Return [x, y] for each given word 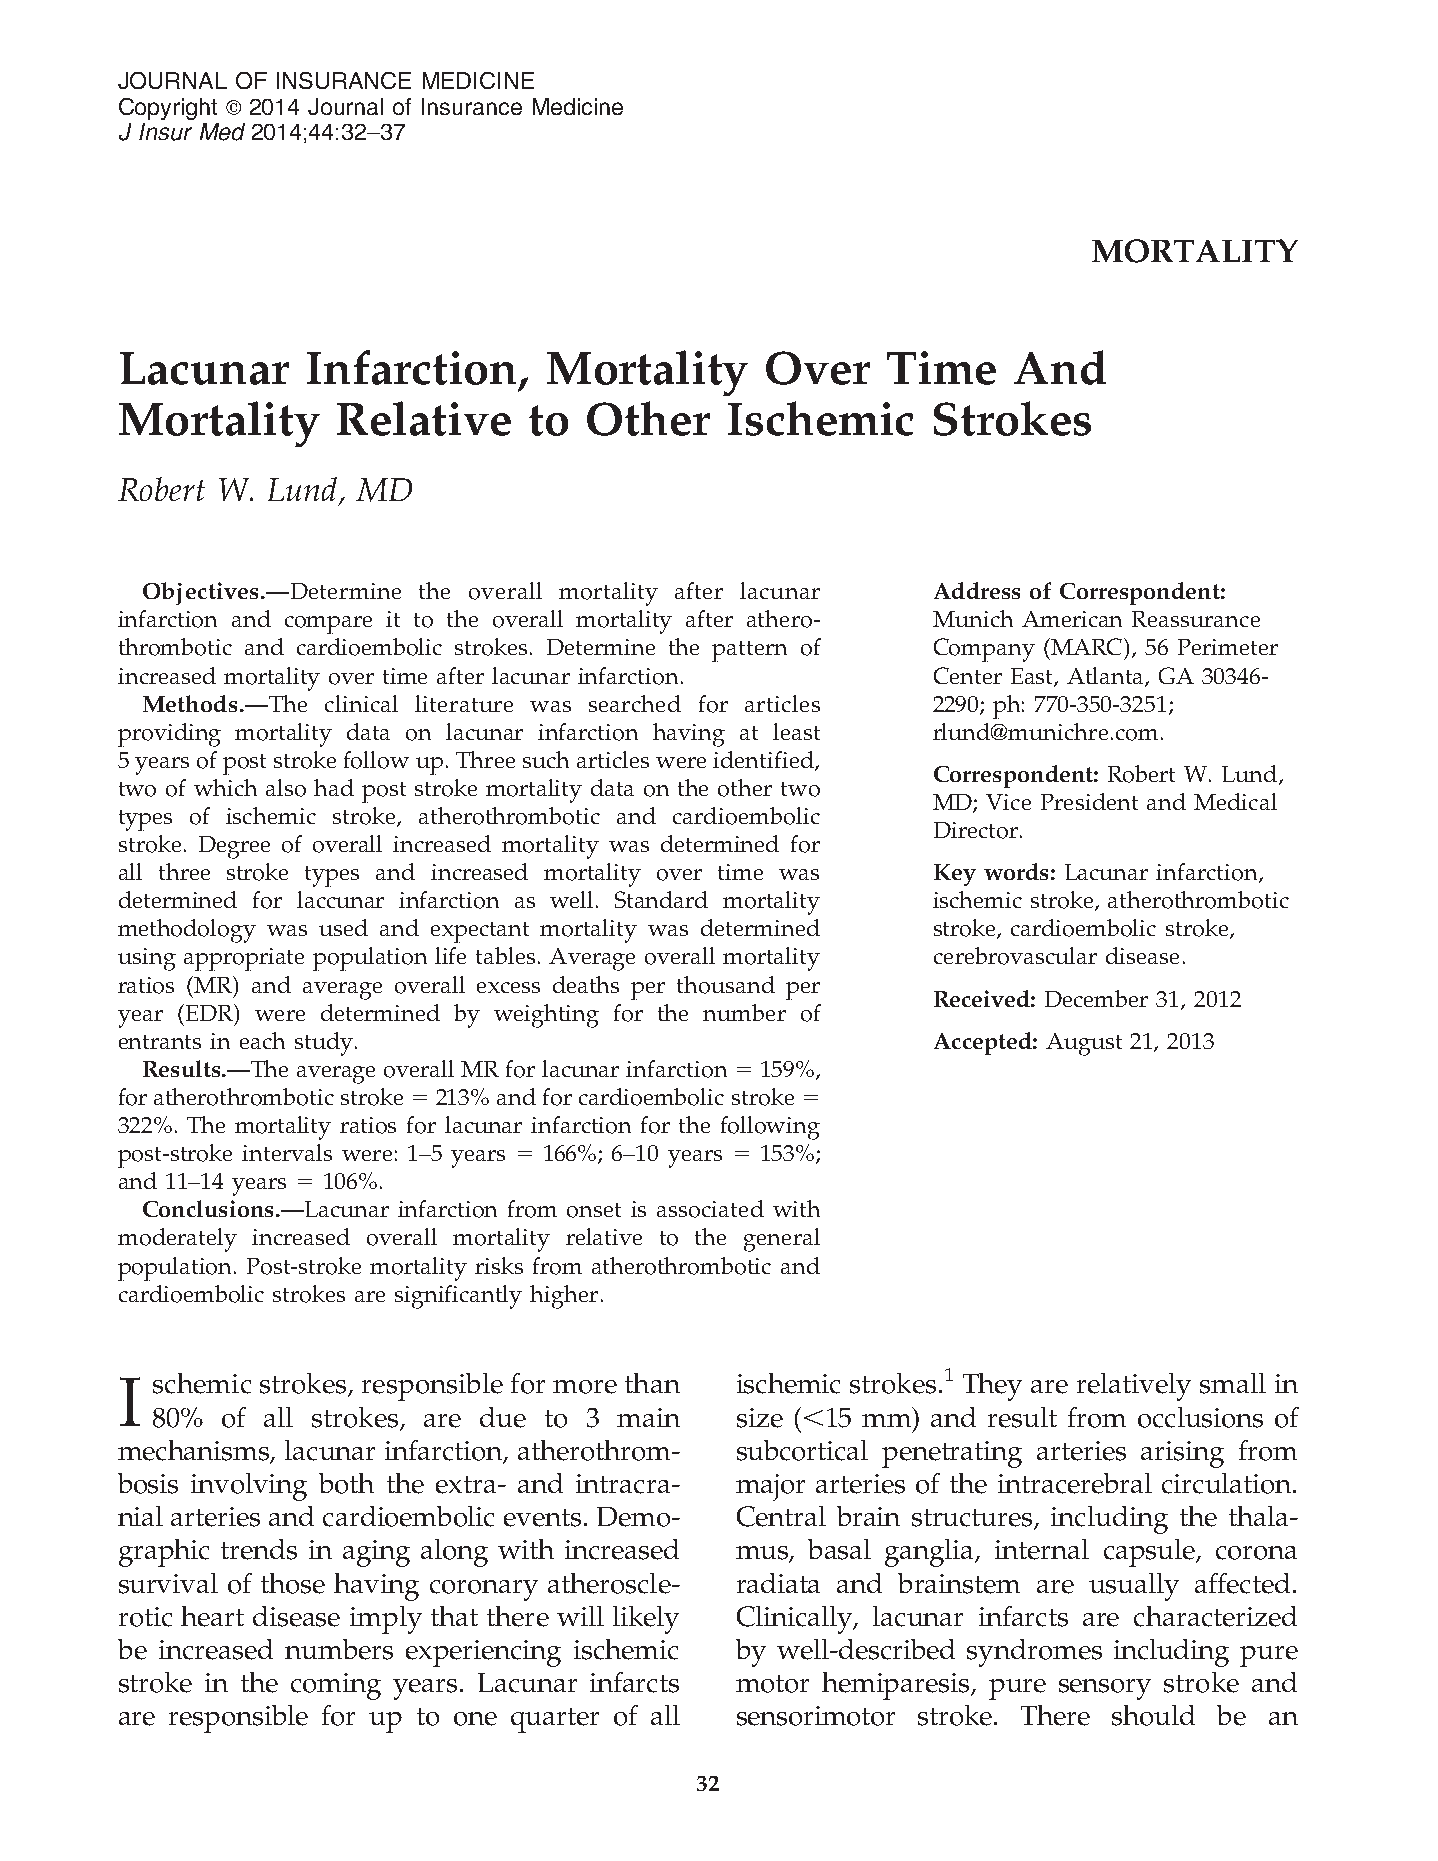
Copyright [168, 109]
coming [336, 1686]
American [1072, 619]
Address [977, 590]
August [1084, 1044]
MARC [1087, 646]
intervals [287, 1152]
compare [328, 625]
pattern [749, 651]
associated [710, 1209]
